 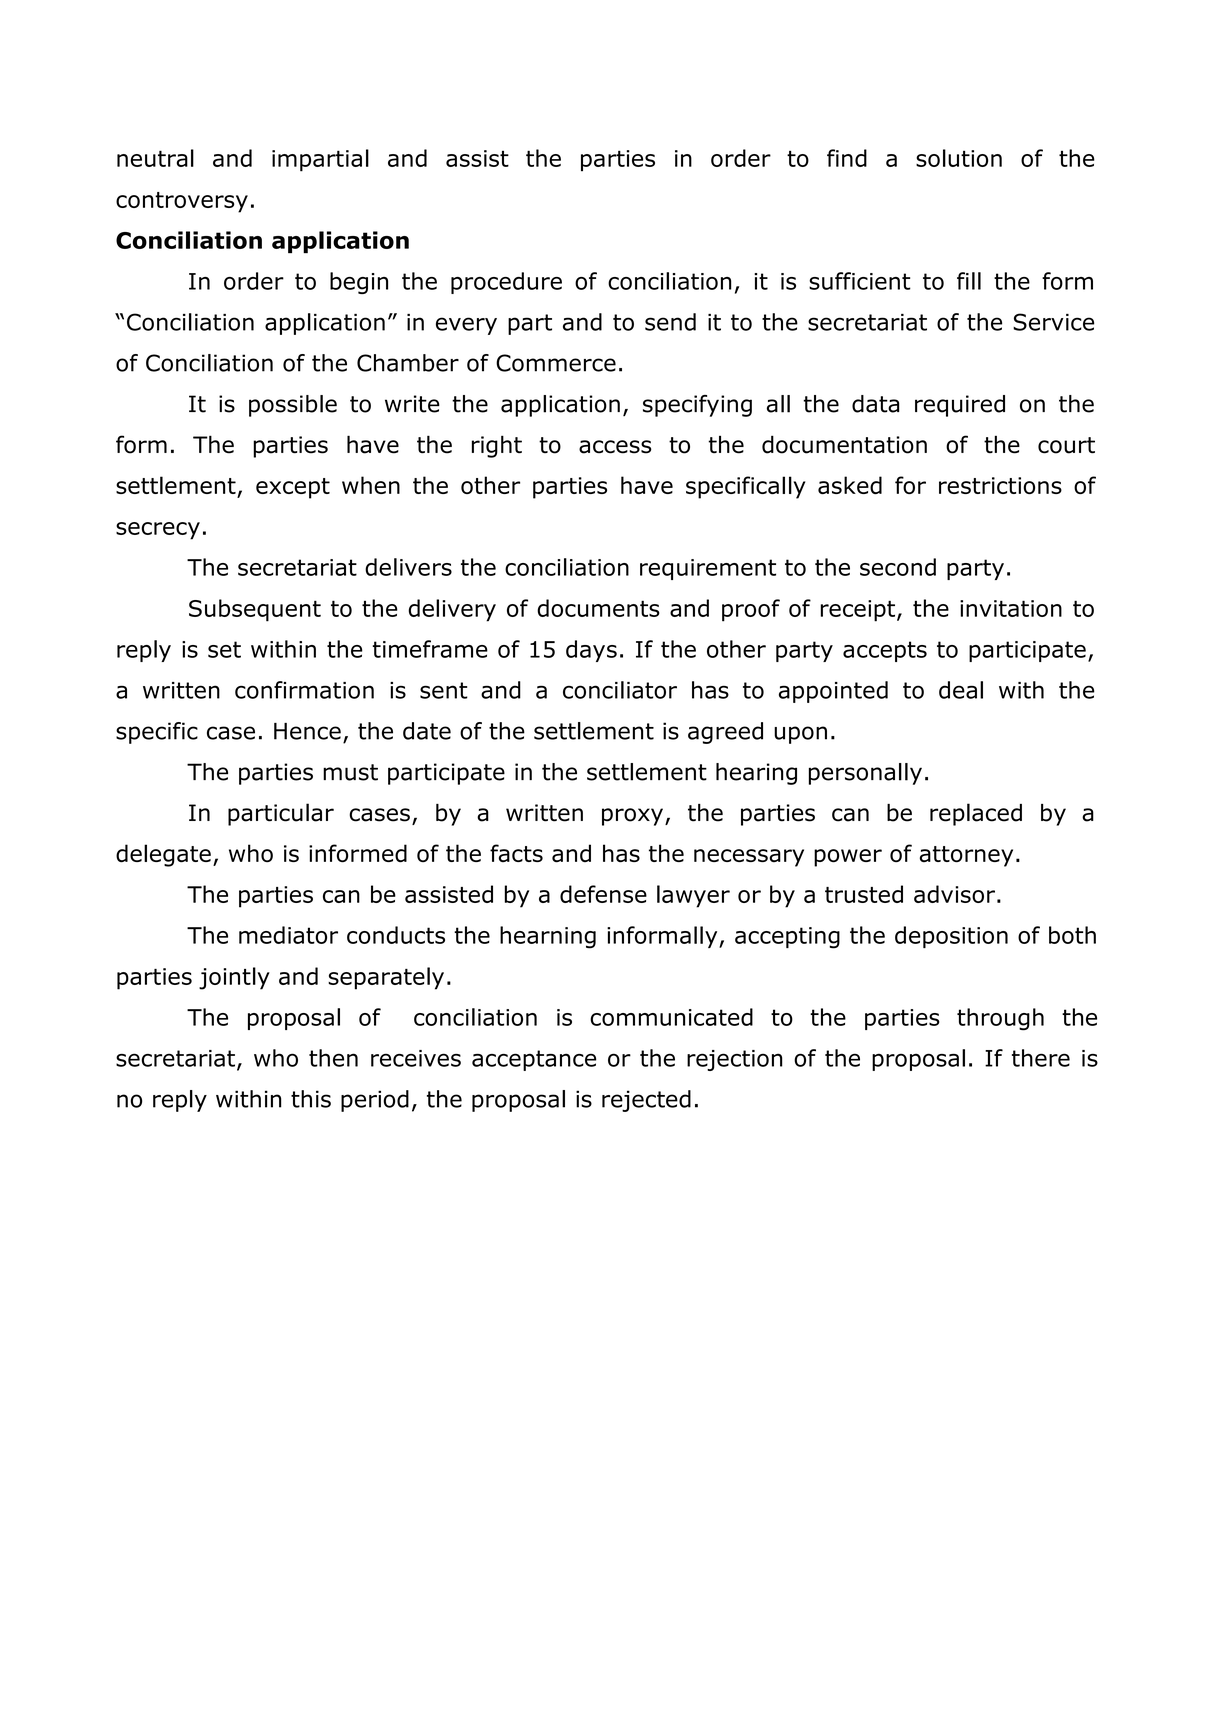 I want to click on controversy, so click(x=182, y=202).
